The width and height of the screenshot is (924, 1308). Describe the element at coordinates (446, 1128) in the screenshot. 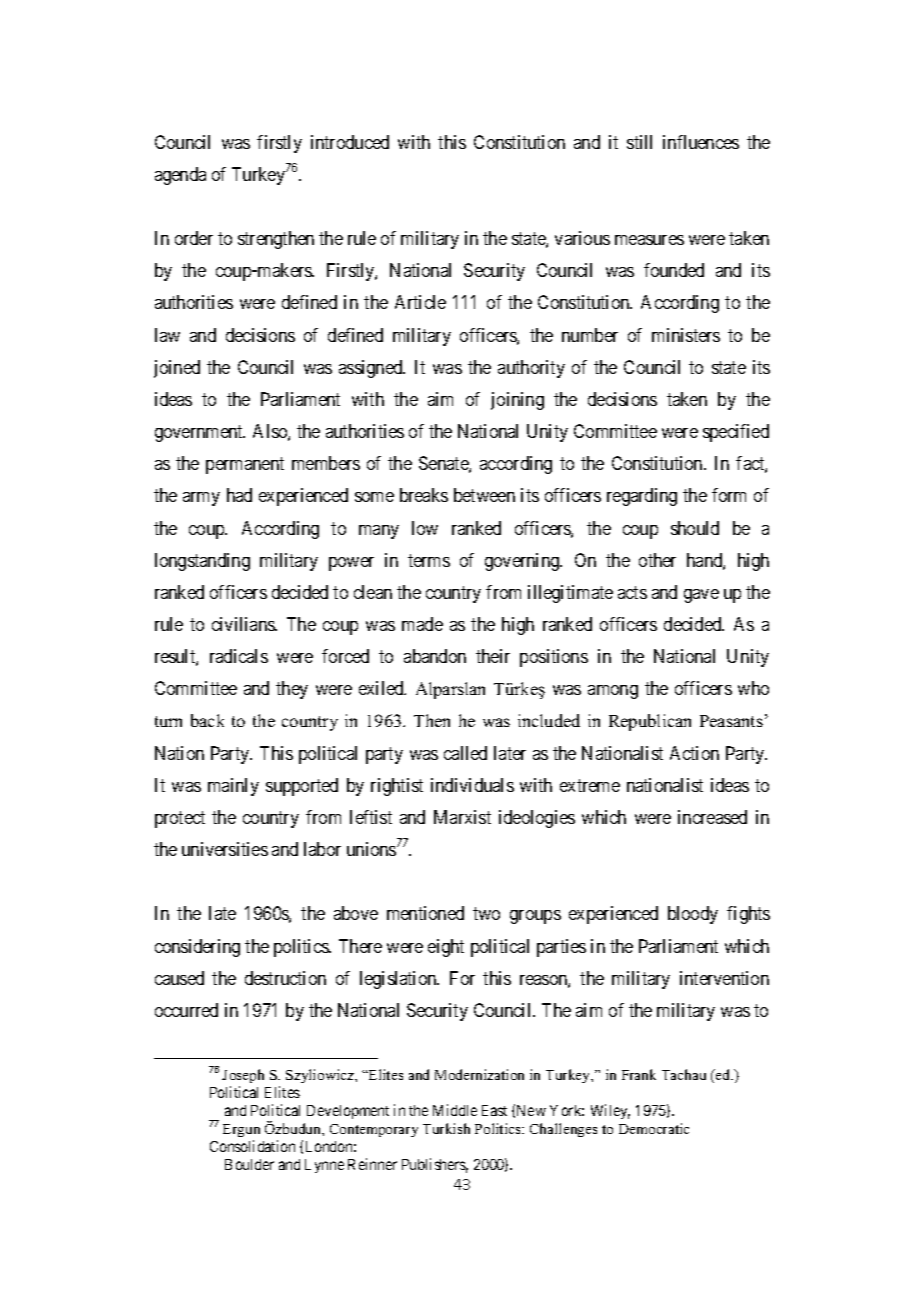

I see `Turkish` at that location.
